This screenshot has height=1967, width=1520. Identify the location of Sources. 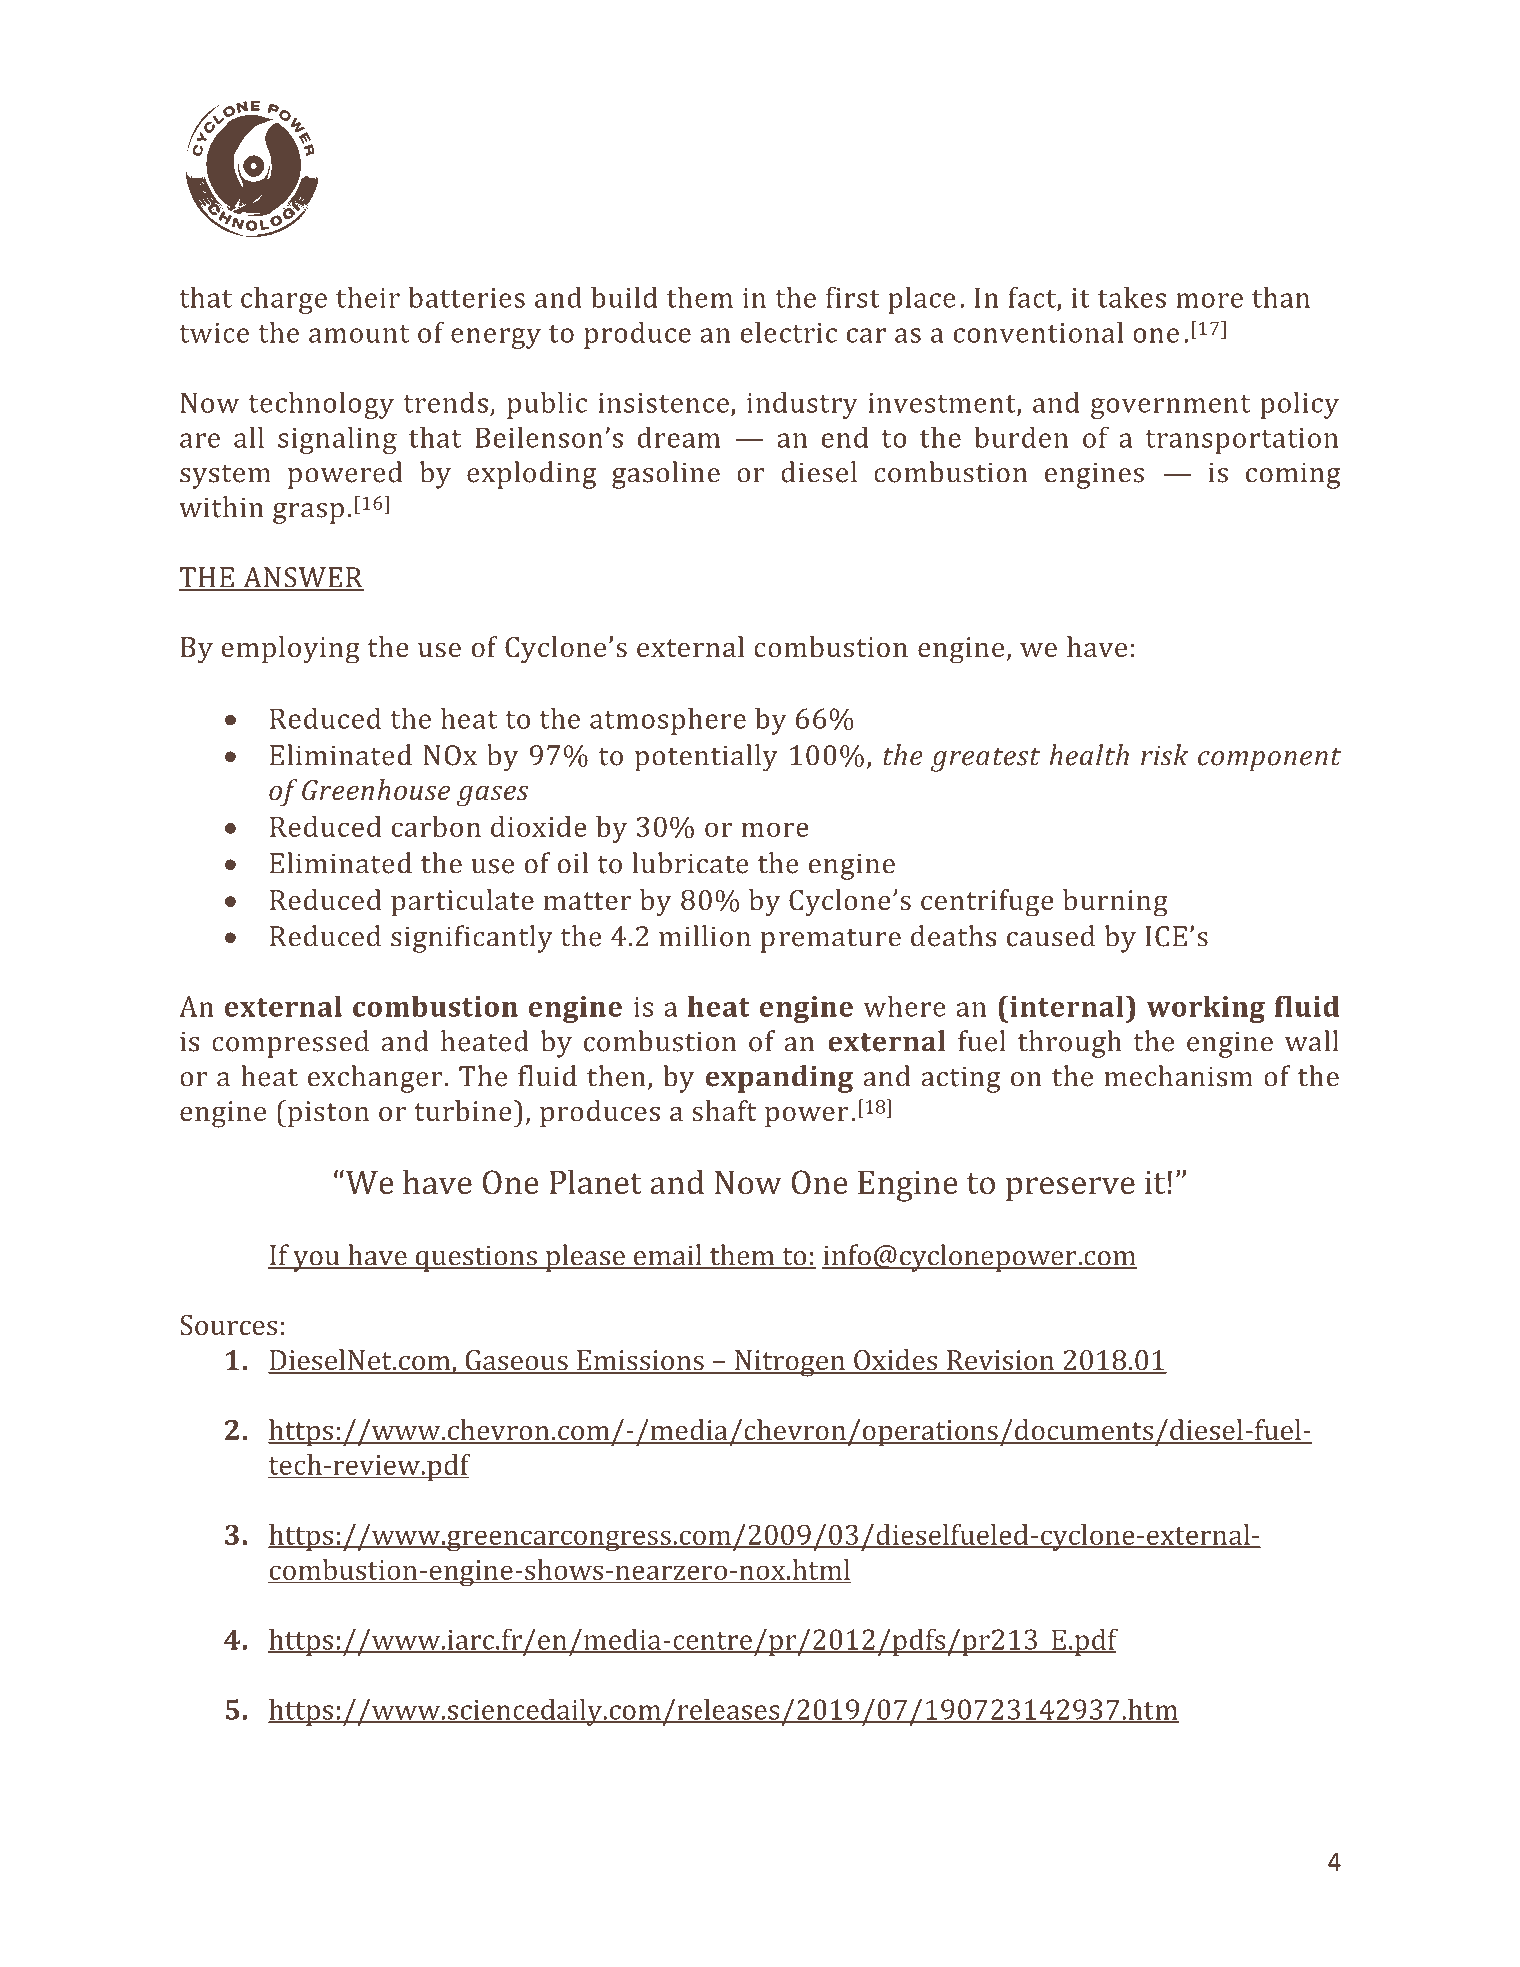
(228, 1325).
